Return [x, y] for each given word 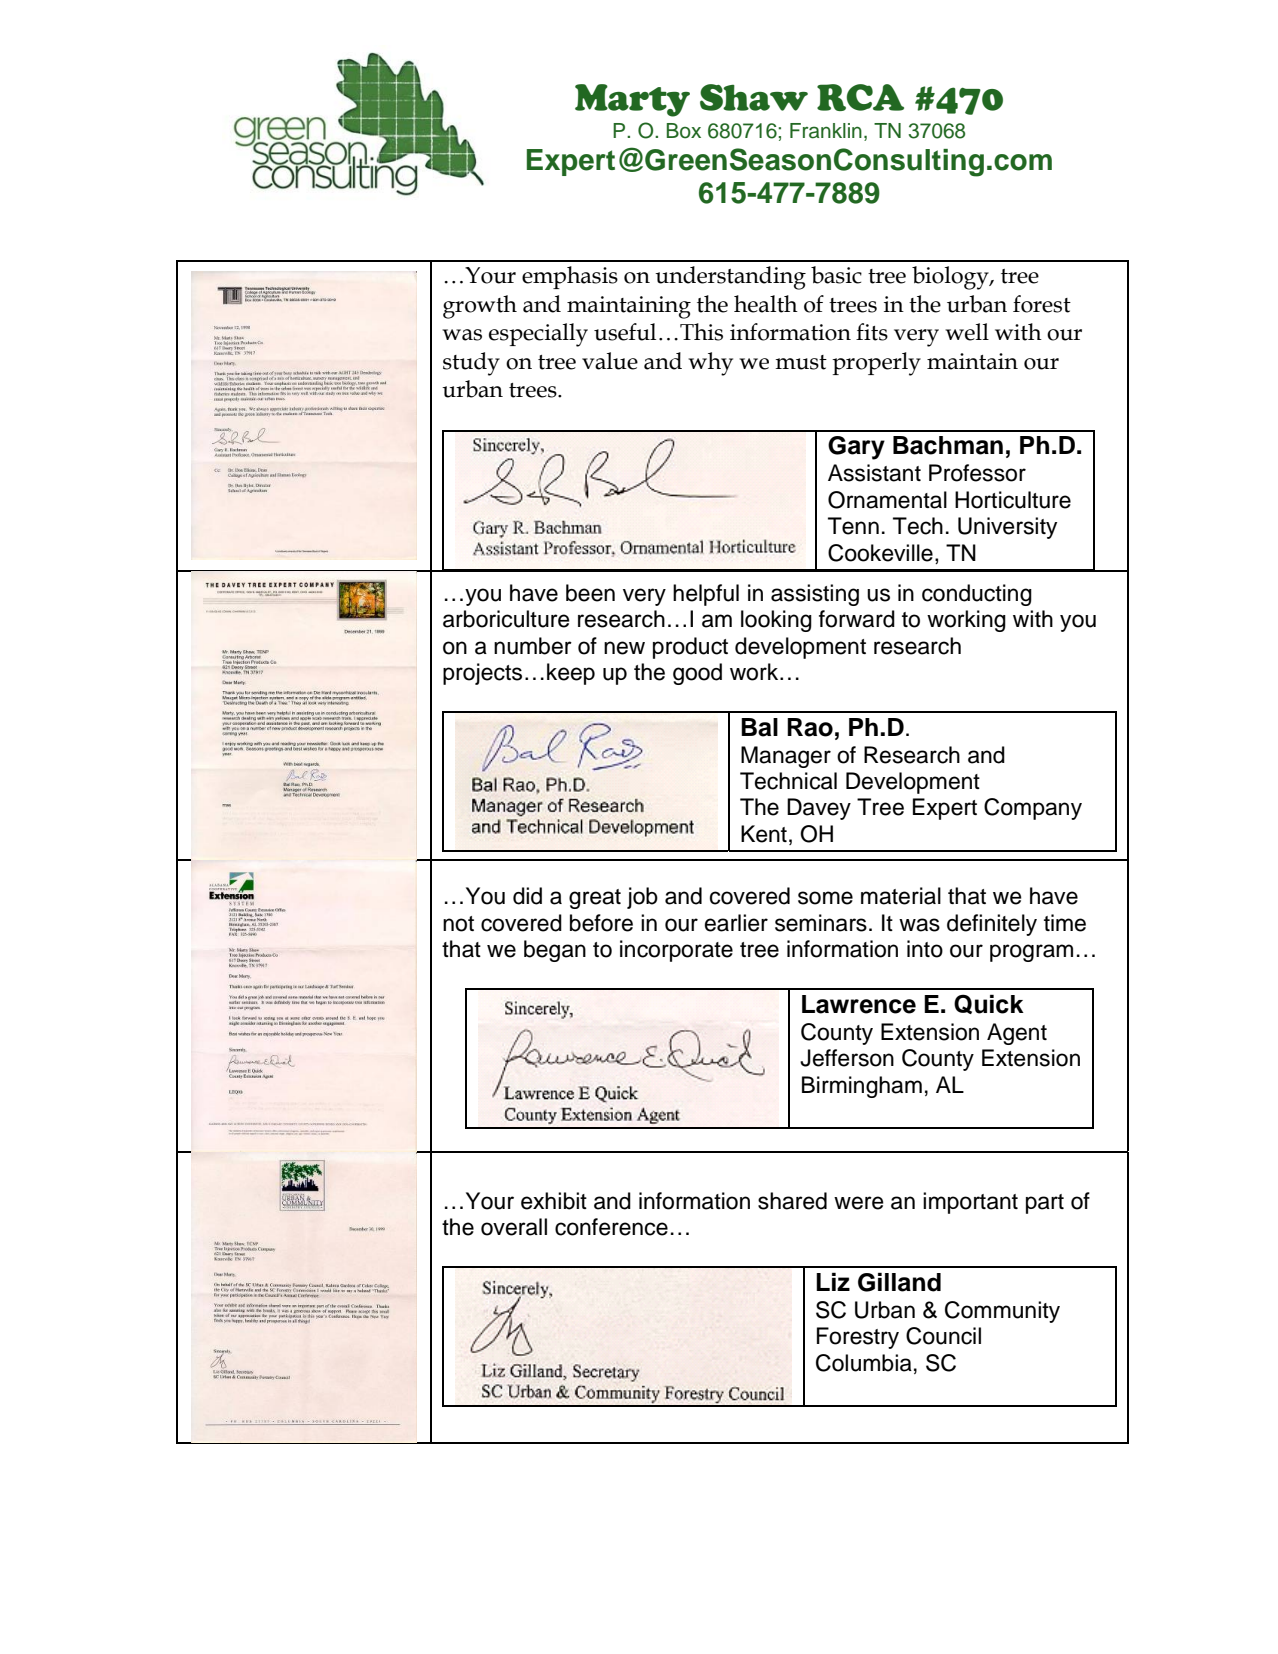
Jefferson [847, 1058]
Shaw [754, 97]
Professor [977, 473]
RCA [860, 97]
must [801, 362]
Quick [989, 1004]
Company [1033, 809]
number [533, 646]
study [471, 364]
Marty [632, 100]
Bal [759, 727]
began [555, 951]
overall [514, 1227]
